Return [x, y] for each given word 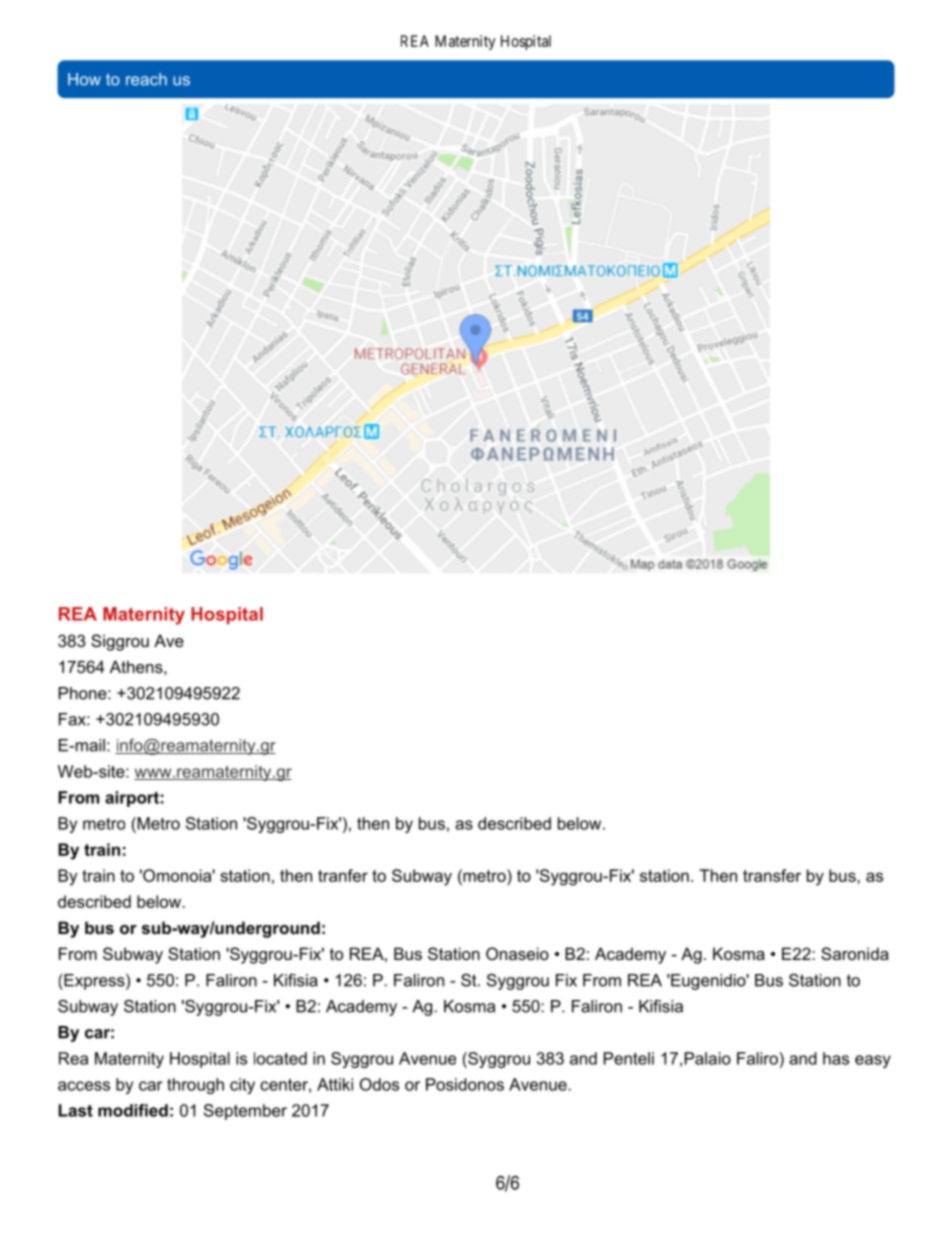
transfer [772, 875]
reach [146, 79]
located [280, 1058]
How [84, 79]
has [836, 1058]
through [195, 1086]
